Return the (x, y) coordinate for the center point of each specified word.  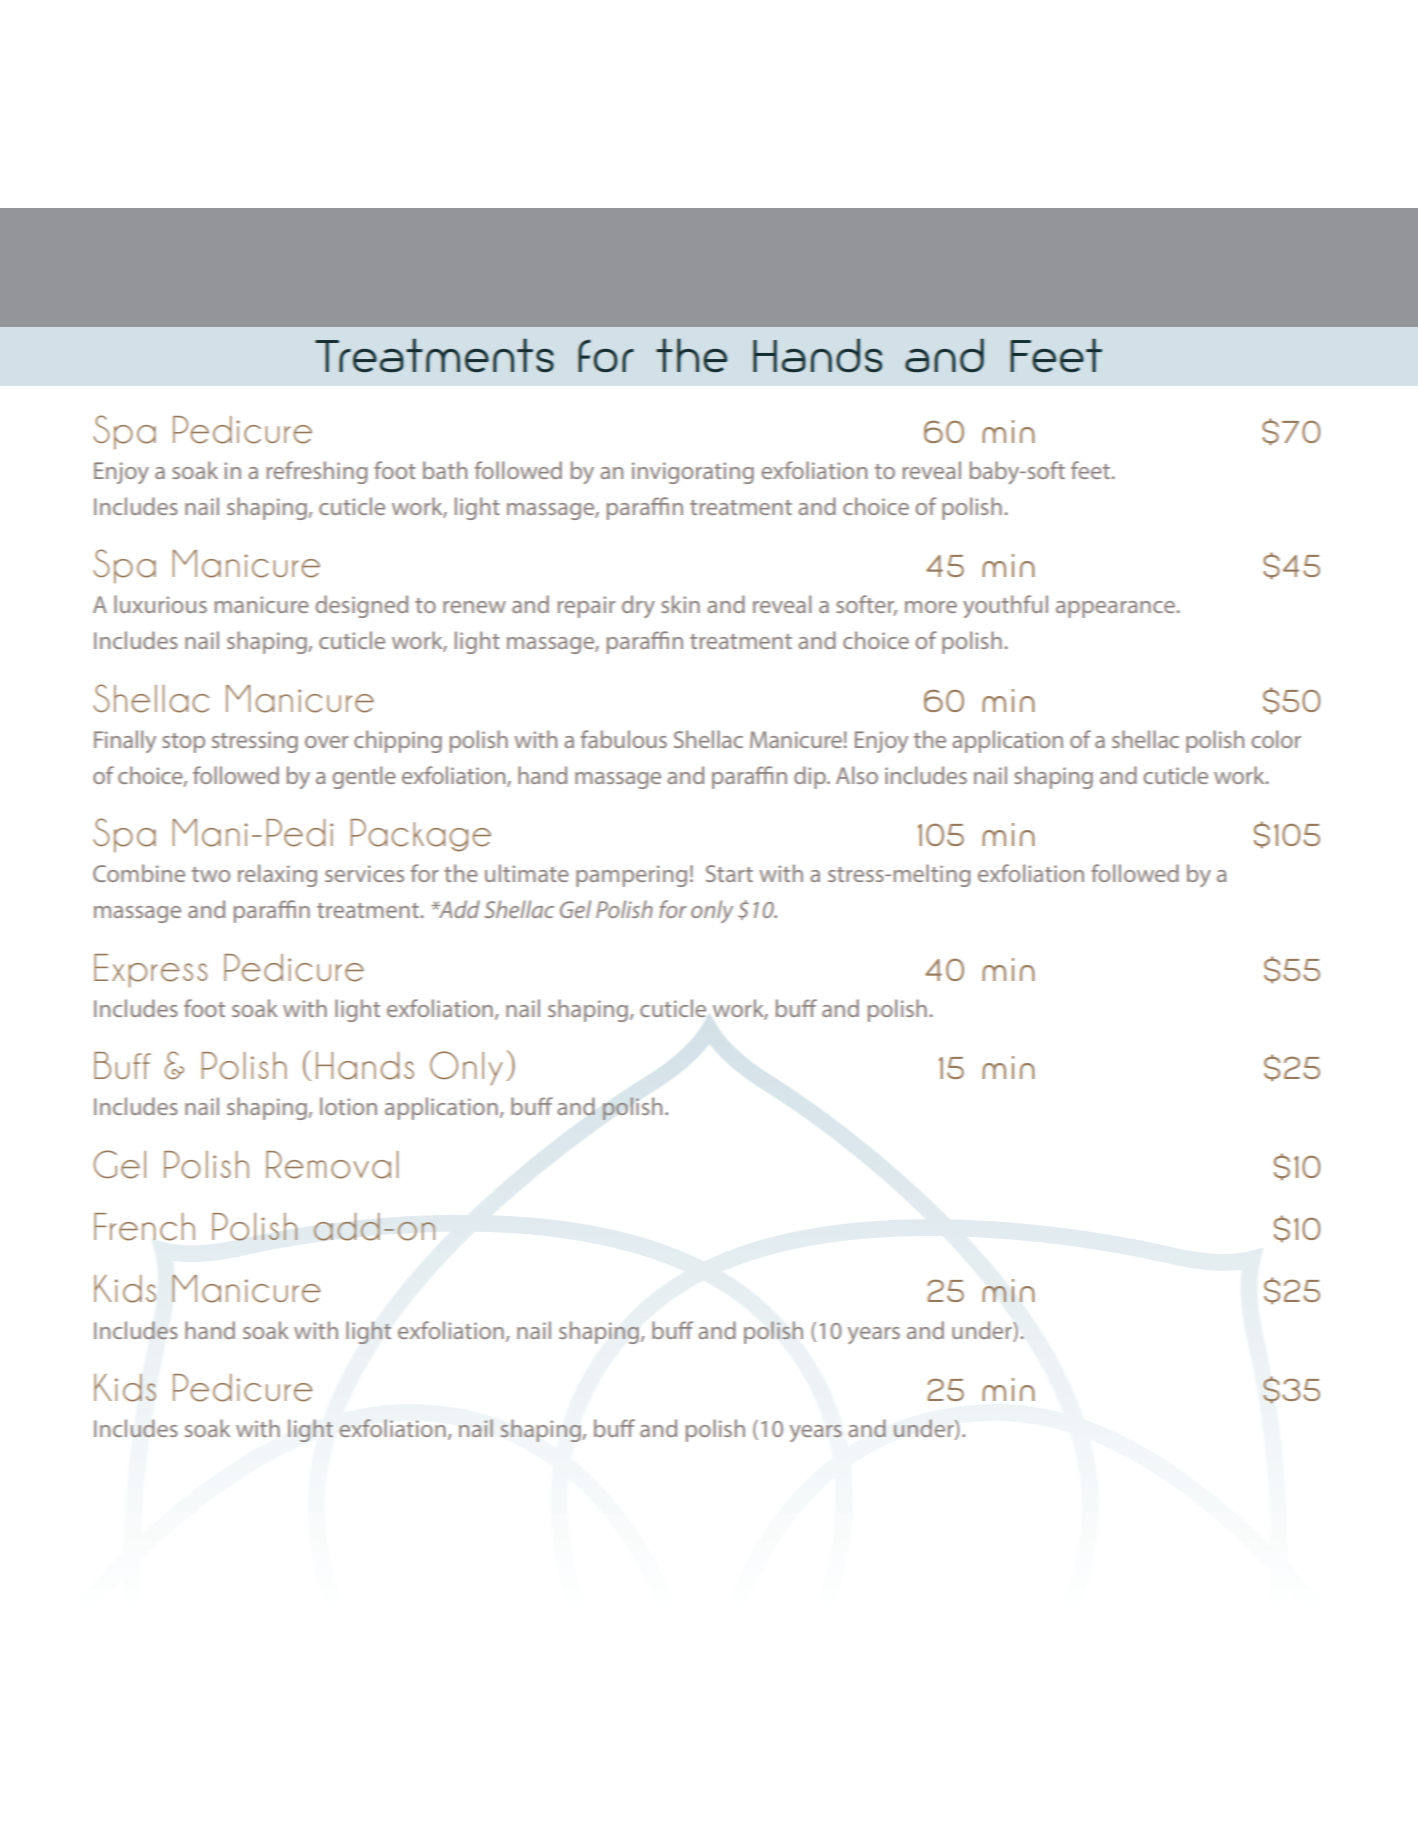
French (144, 1227)
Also (857, 775)
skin (680, 604)
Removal (332, 1165)
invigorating (693, 473)
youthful (1005, 606)
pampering (631, 876)
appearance (1116, 609)
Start (729, 873)
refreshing (317, 472)
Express (150, 971)
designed (361, 606)
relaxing (277, 875)
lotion (348, 1106)
